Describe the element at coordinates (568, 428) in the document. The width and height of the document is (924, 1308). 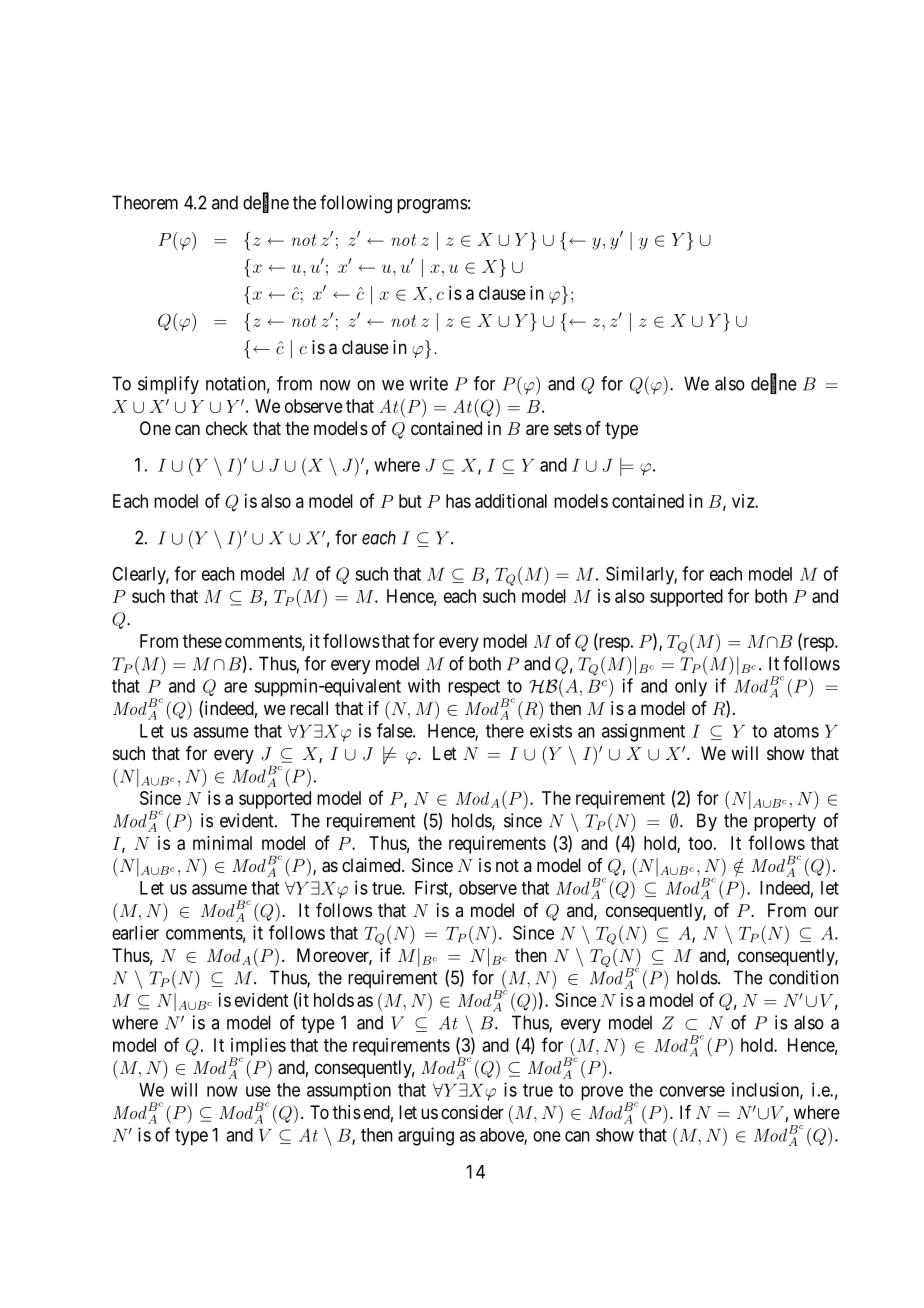
I see `sets` at that location.
